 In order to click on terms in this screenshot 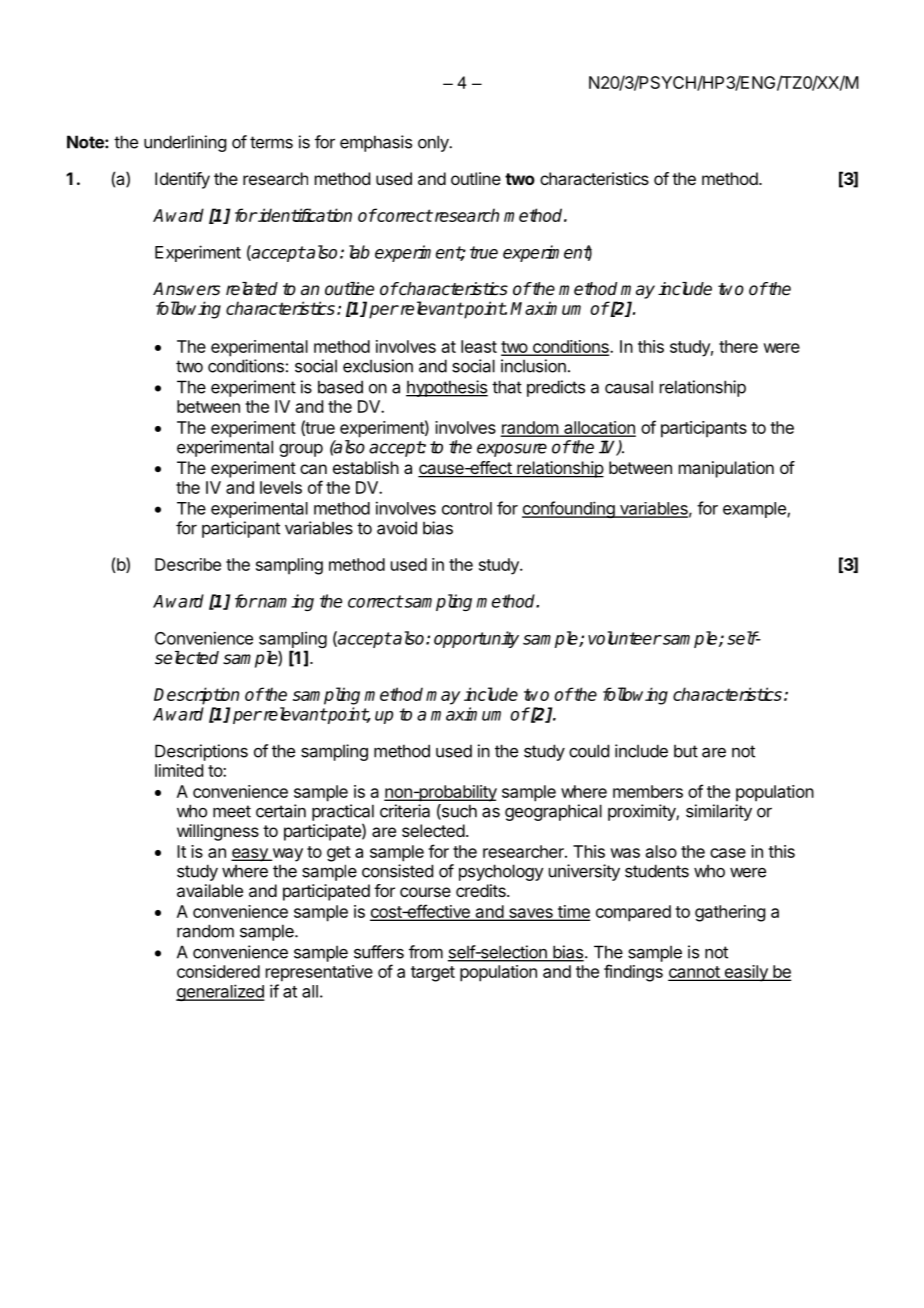, I will do `click(271, 142)`.
